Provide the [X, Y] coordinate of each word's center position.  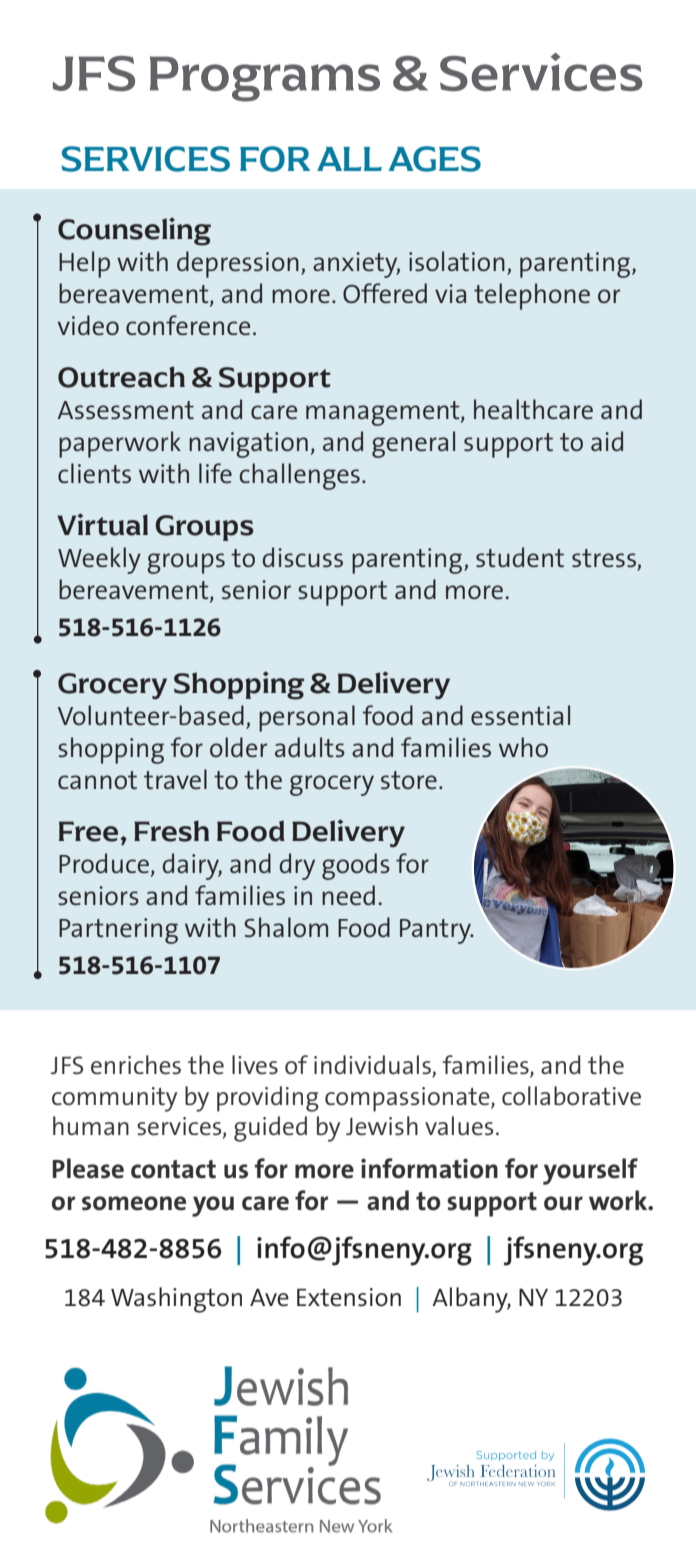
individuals [373, 1066]
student [520, 557]
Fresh [171, 831]
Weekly [99, 560]
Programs [265, 79]
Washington [176, 1300]
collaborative [571, 1095]
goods [356, 866]
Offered [385, 293]
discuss [303, 557]
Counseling [134, 231]
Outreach [121, 377]
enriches [136, 1065]
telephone [532, 296]
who [523, 747]
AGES [435, 159]
